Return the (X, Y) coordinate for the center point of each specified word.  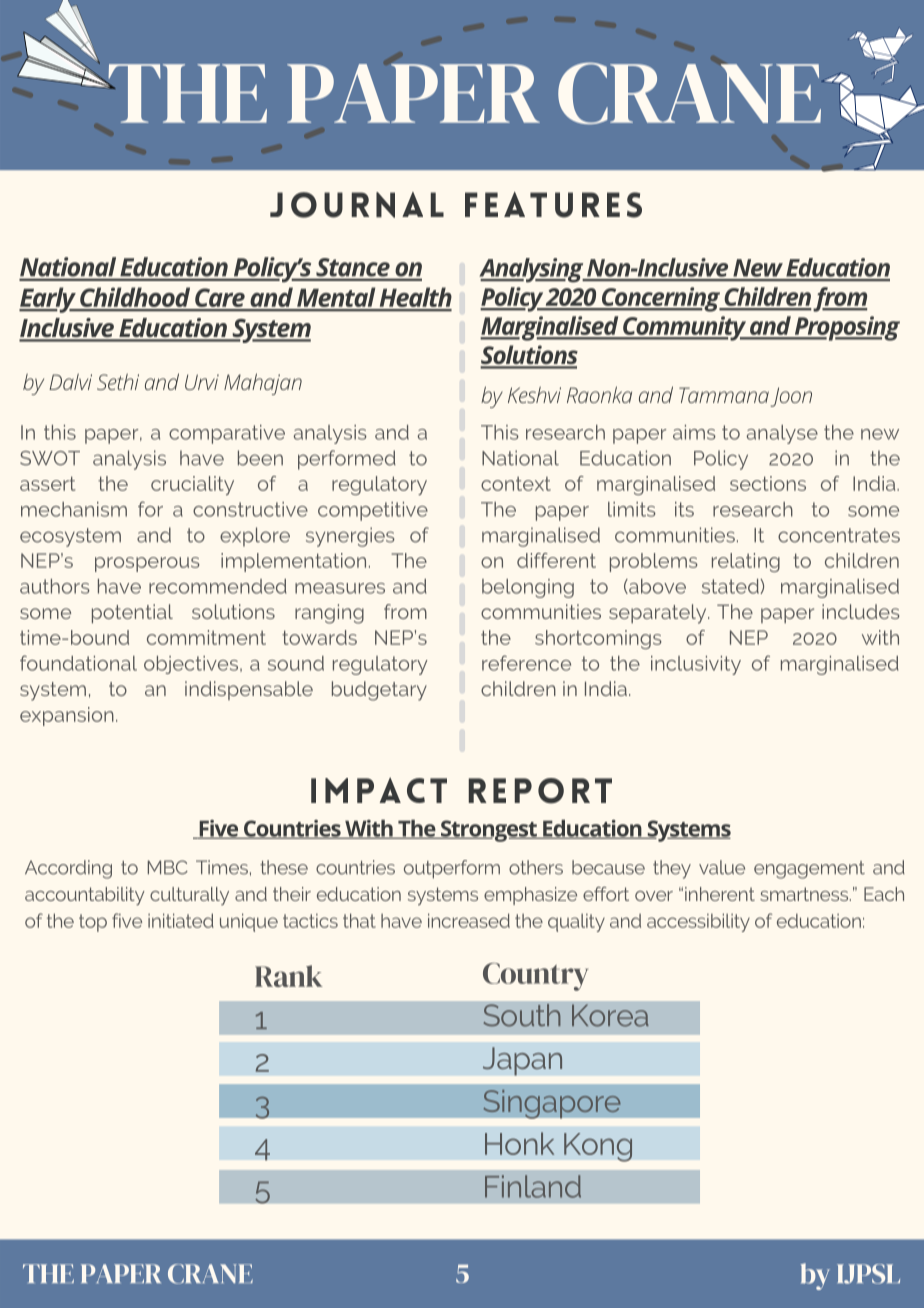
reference (526, 663)
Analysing (532, 270)
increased (469, 920)
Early (48, 300)
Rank (289, 976)
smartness (805, 894)
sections (768, 483)
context (516, 484)
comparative (227, 434)
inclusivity (696, 665)
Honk (519, 1143)
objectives (191, 665)
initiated (181, 920)
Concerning (661, 299)
